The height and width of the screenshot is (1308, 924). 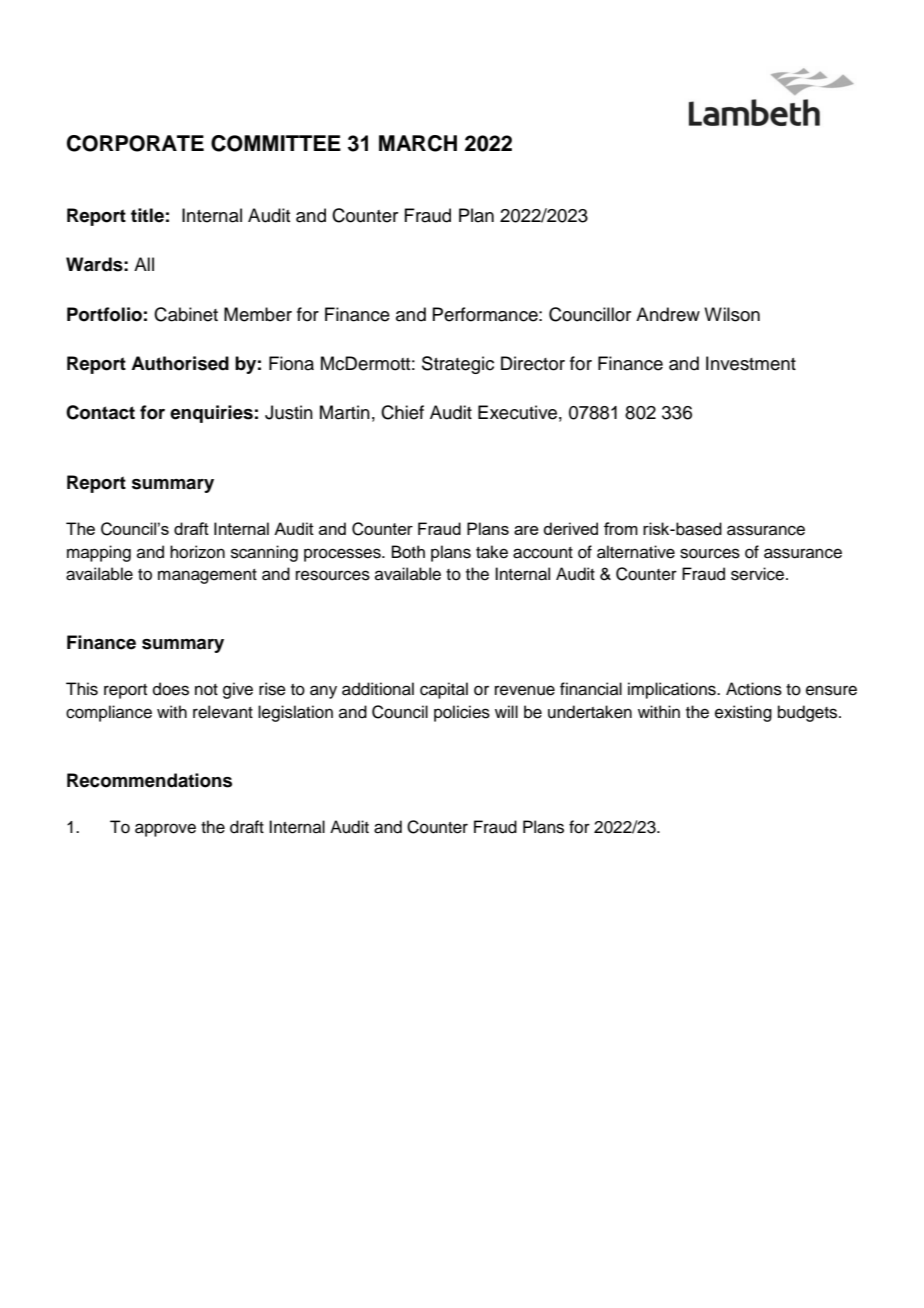 I want to click on policies, so click(x=462, y=713).
